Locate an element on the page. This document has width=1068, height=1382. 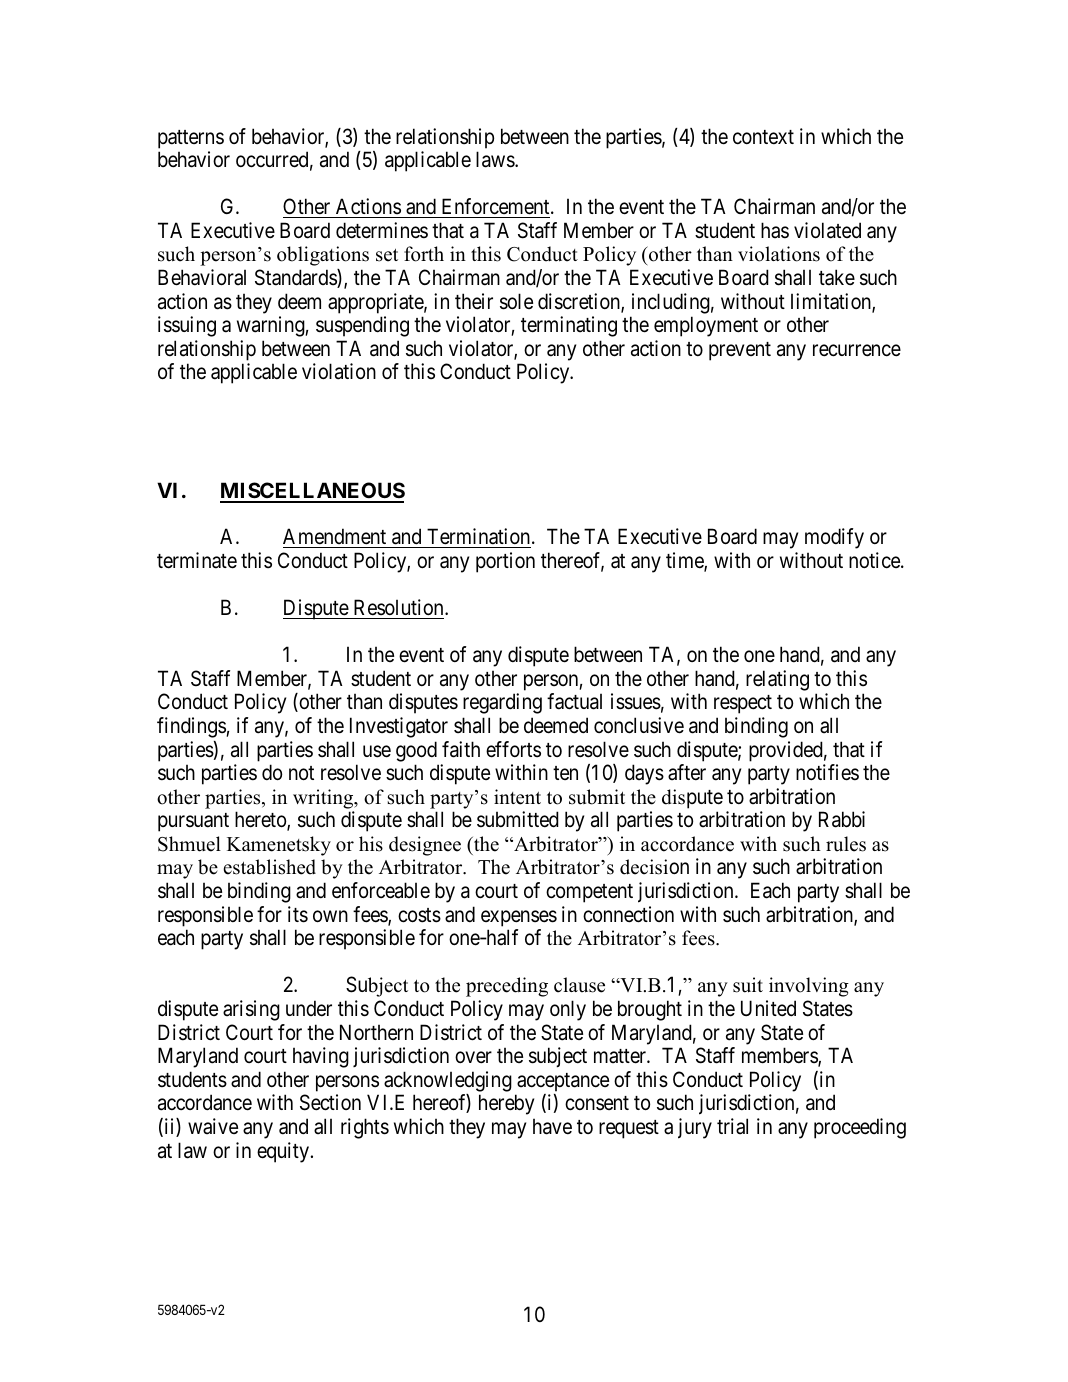
recurrence is located at coordinates (857, 350).
